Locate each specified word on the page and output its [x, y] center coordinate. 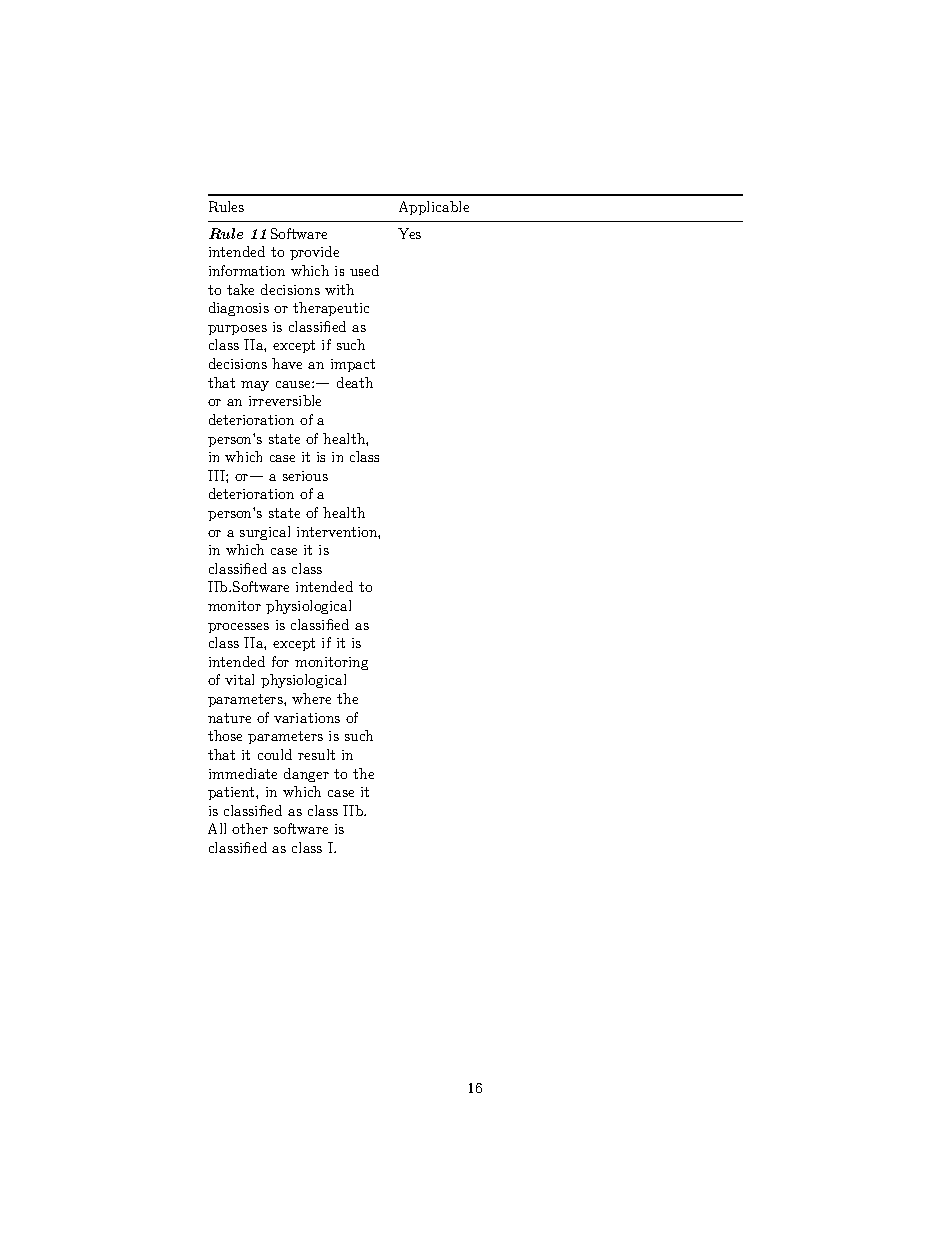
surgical [265, 533]
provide [314, 253]
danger [306, 775]
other [250, 828]
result [316, 754]
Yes [409, 233]
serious [305, 476]
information [247, 270]
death [355, 382]
